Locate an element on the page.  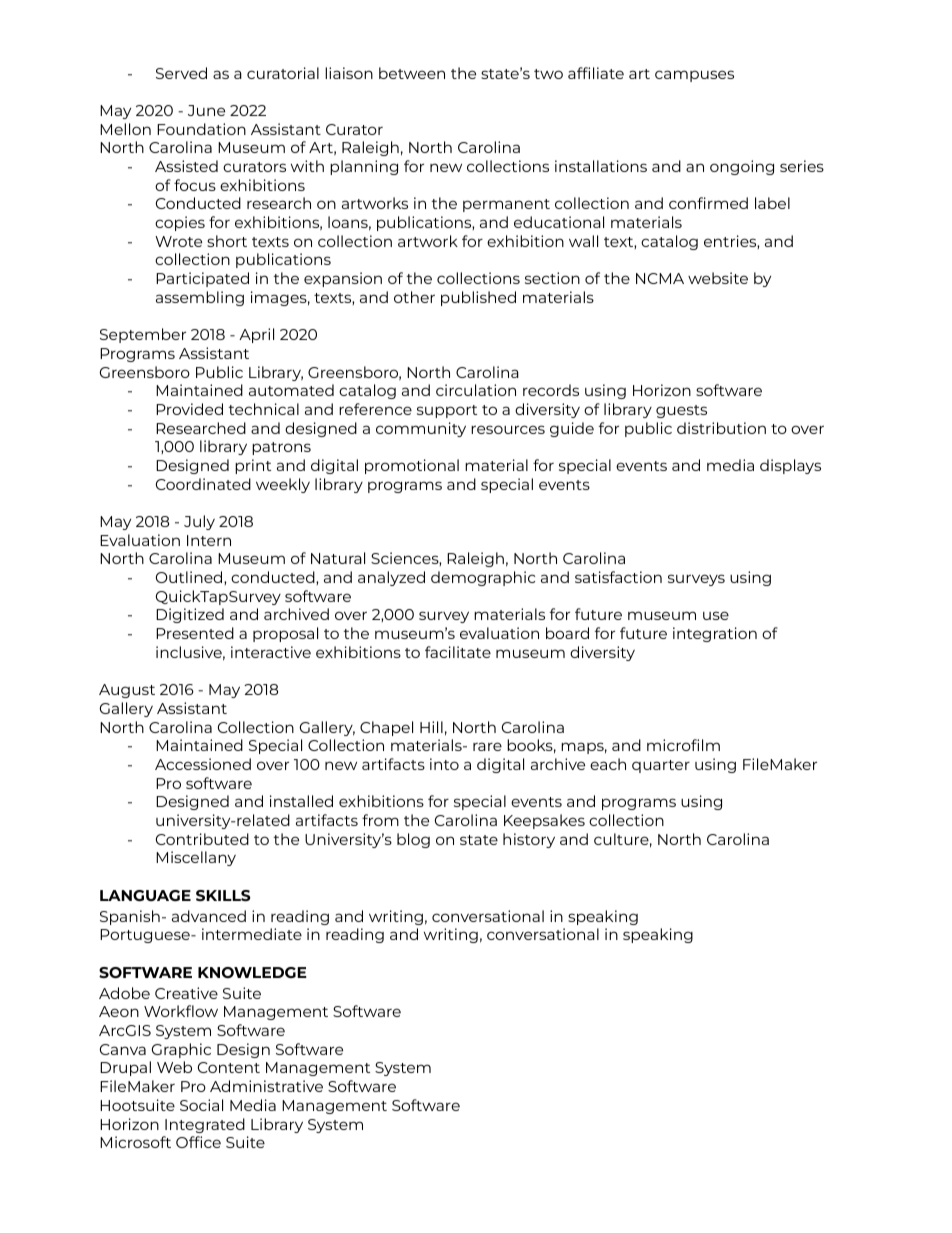
between is located at coordinates (412, 73).
